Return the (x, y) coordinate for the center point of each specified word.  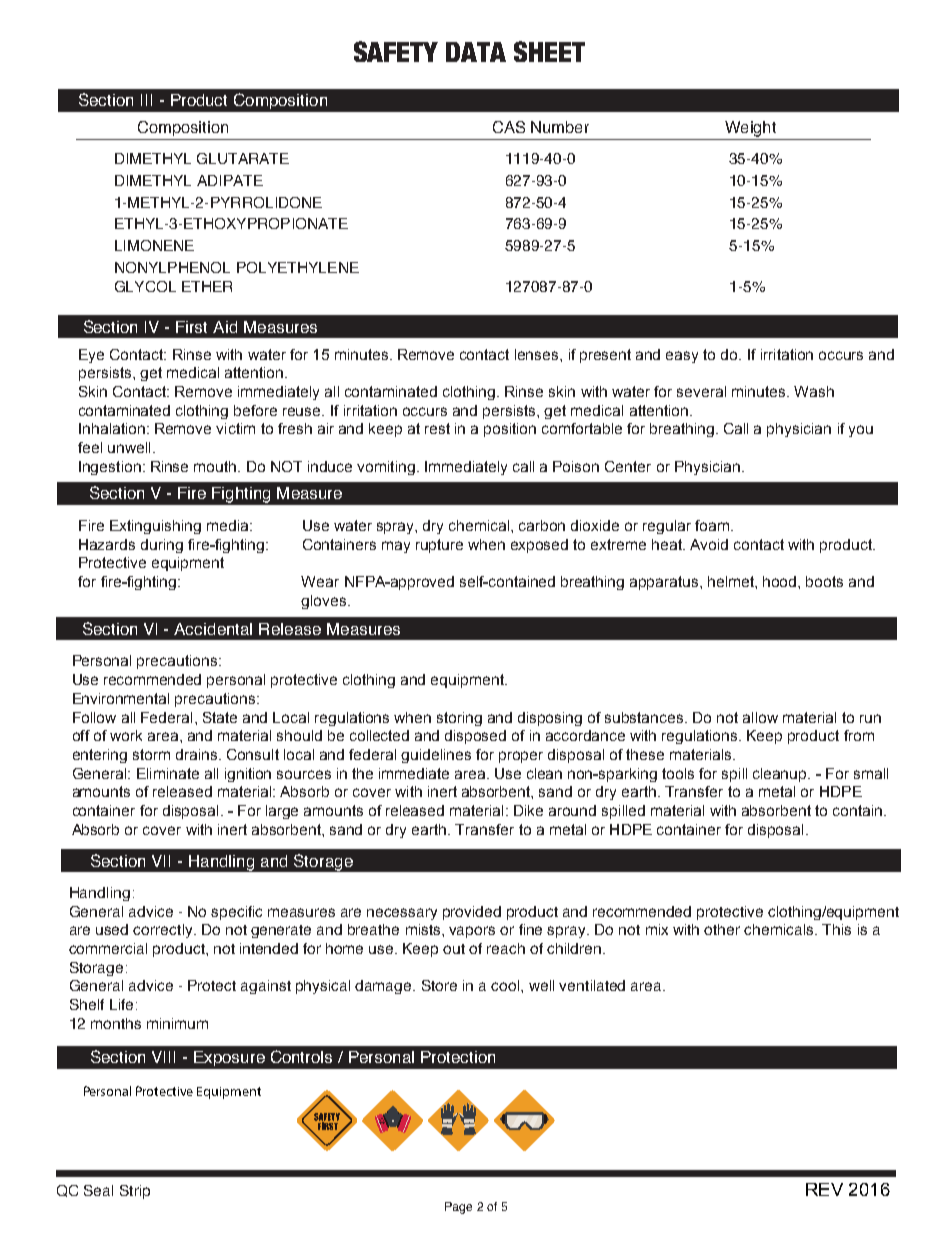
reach (506, 948)
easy (682, 357)
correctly (164, 931)
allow (760, 717)
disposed (475, 737)
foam (713, 525)
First (191, 327)
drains (198, 754)
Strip (135, 1192)
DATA (476, 52)
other (722, 929)
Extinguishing (155, 527)
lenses (538, 354)
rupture (439, 546)
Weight (750, 129)
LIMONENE (154, 245)
